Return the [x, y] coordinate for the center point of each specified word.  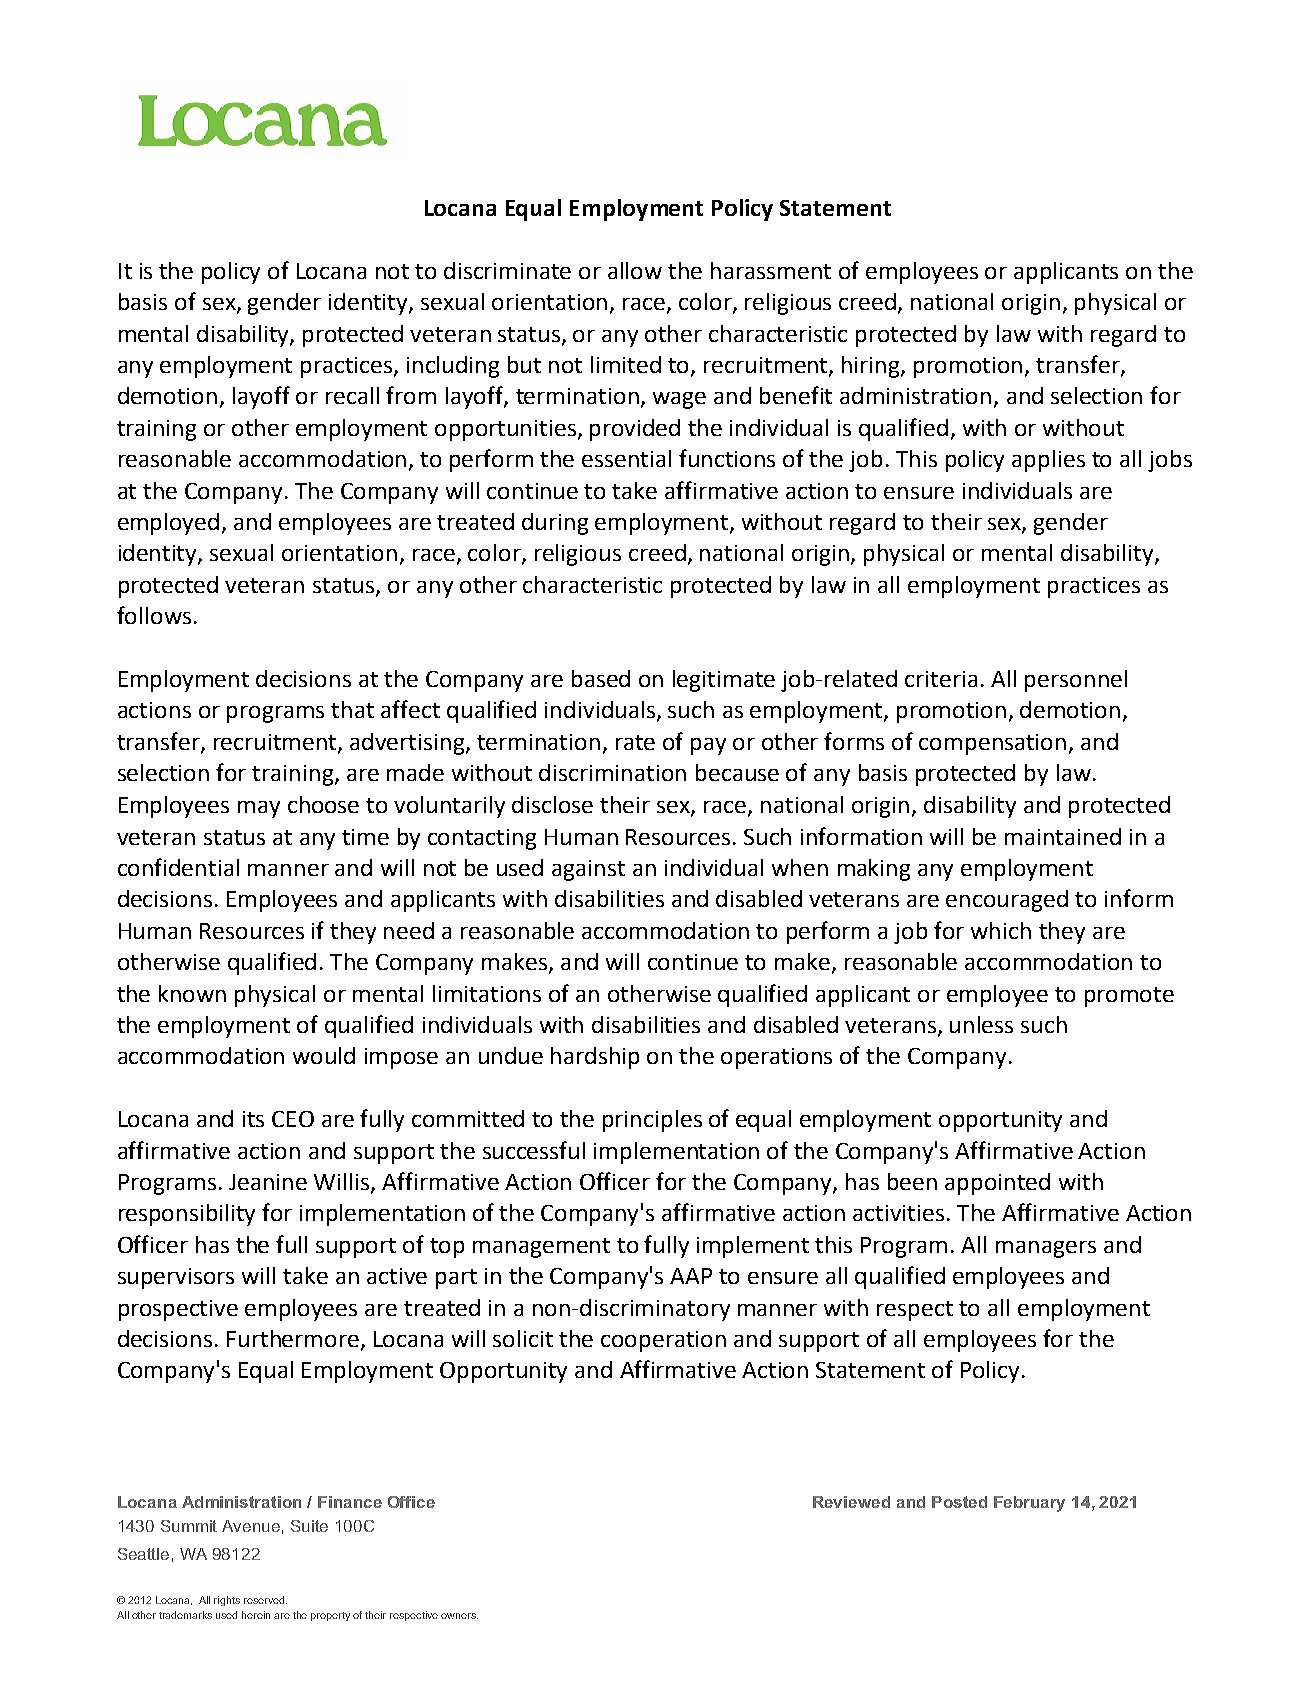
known [192, 993]
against [588, 870]
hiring [872, 367]
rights [227, 1601]
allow [635, 270]
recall [352, 395]
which [1001, 930]
